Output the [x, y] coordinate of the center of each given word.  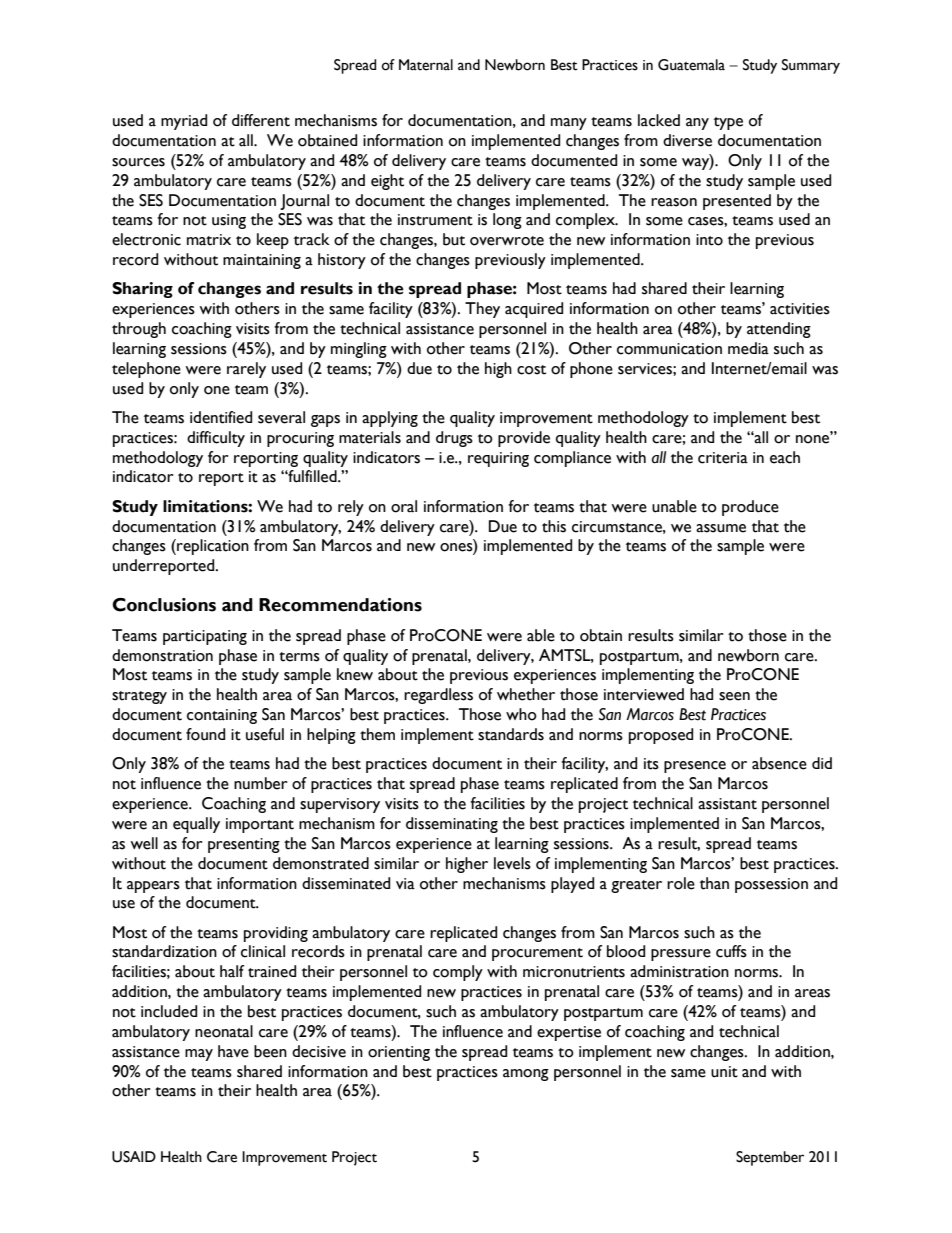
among [526, 1075]
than [714, 883]
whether [526, 694]
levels [512, 863]
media [748, 348]
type [728, 123]
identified [221, 417]
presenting [244, 845]
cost [531, 370]
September [770, 1158]
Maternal [426, 65]
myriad [184, 122]
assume [721, 528]
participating [205, 637]
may [199, 1055]
